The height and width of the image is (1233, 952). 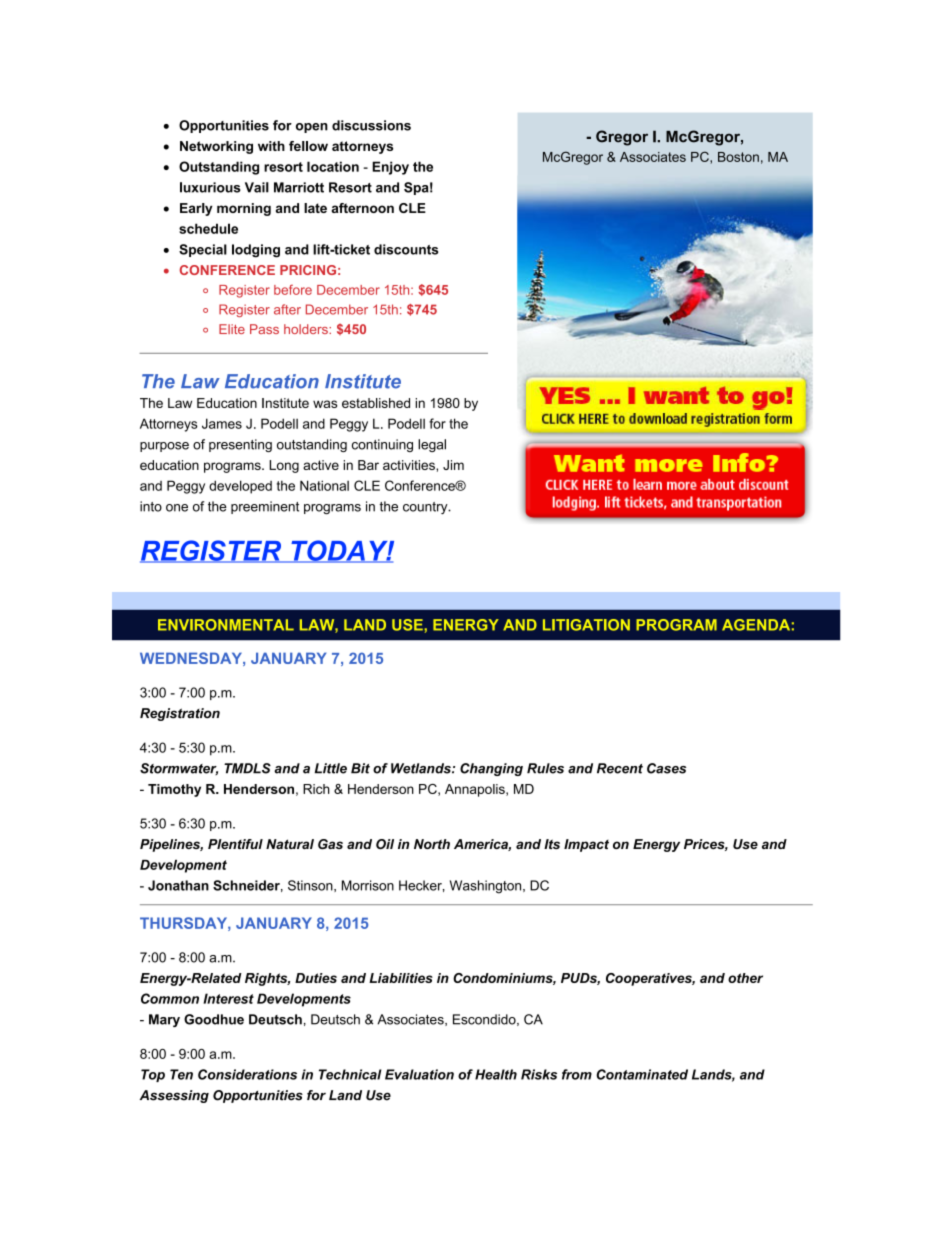 What do you see at coordinates (666, 768) in the image?
I see `Cases` at bounding box center [666, 768].
